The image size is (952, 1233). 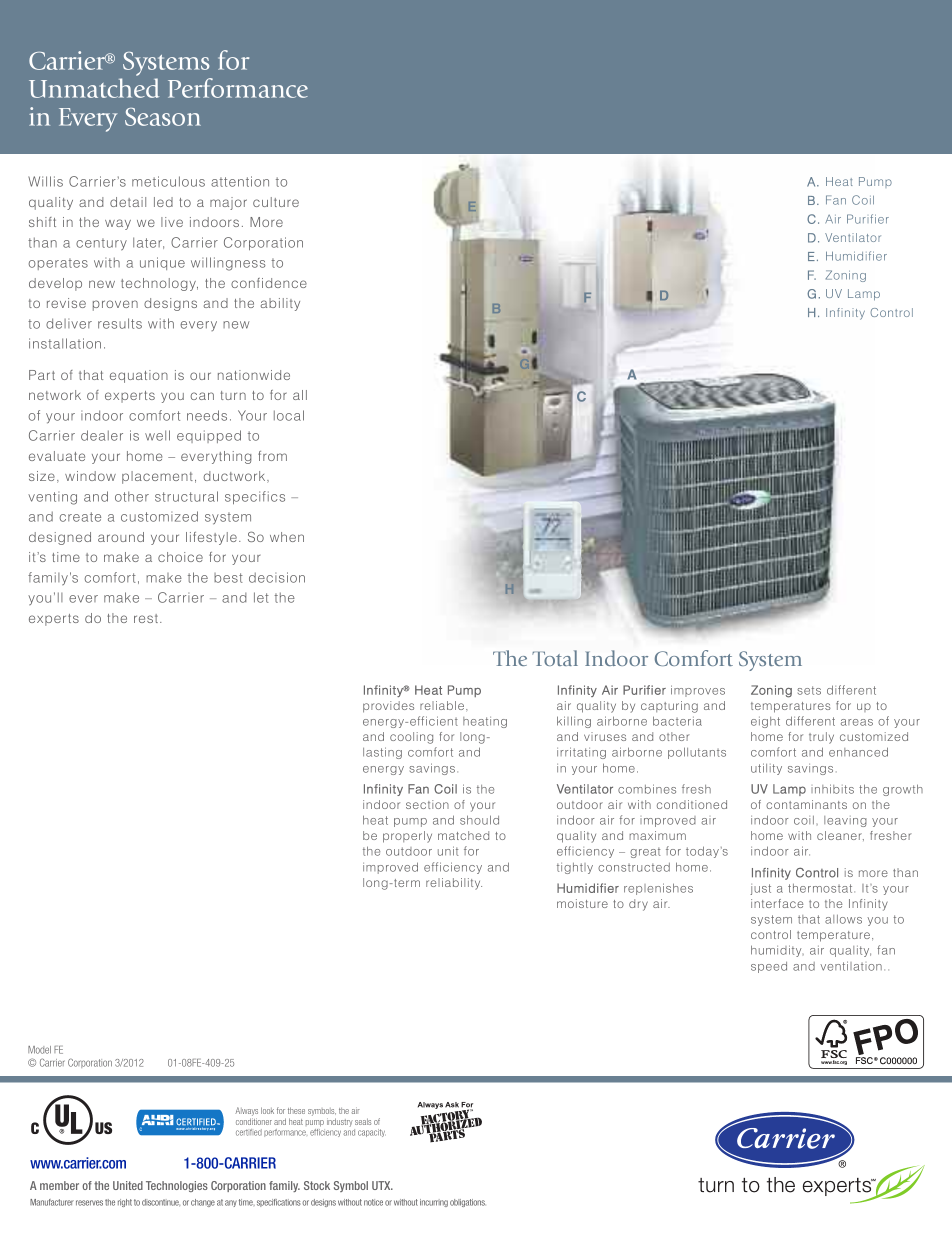 I want to click on Season, so click(x=163, y=117).
